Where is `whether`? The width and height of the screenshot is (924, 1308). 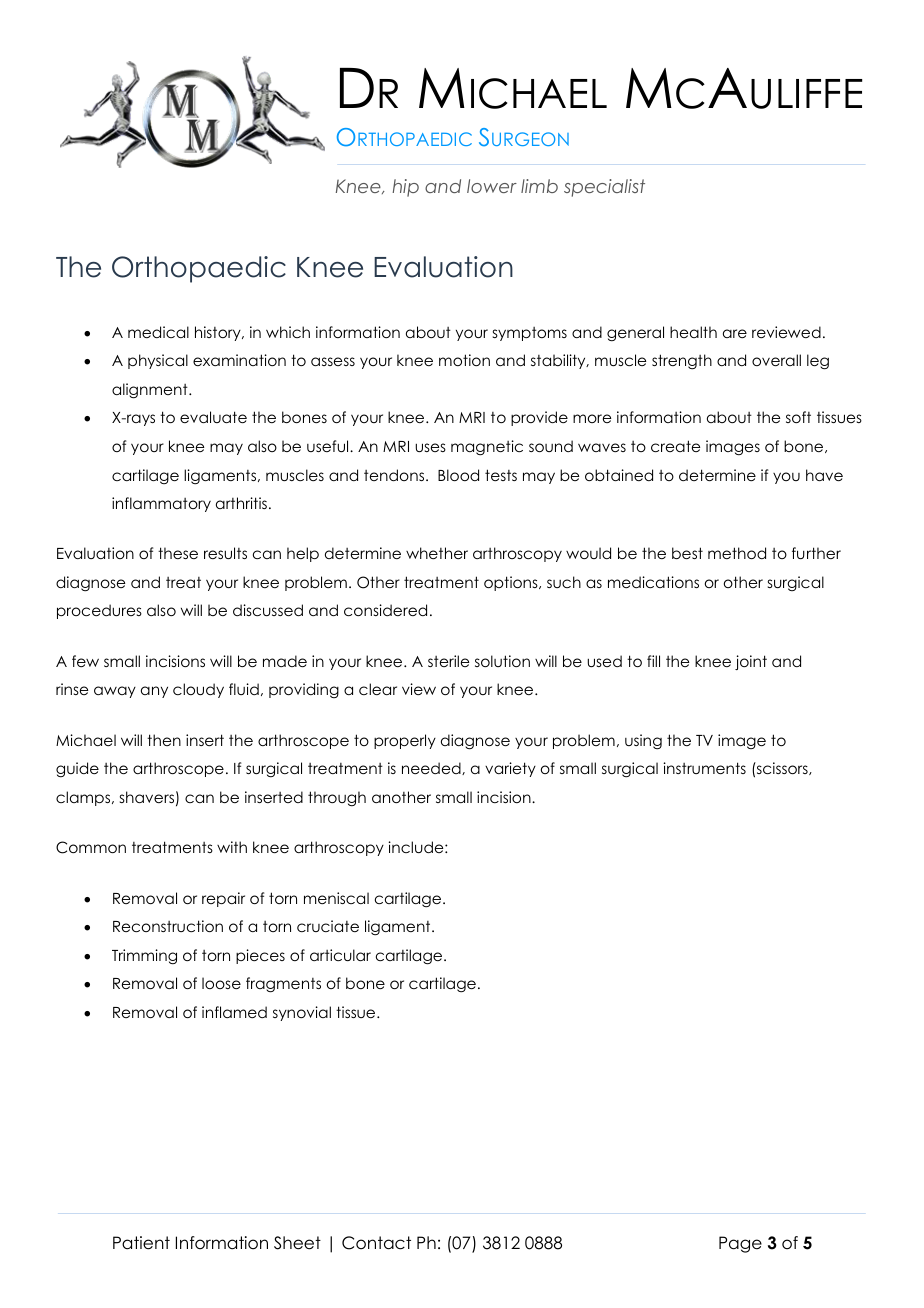
whether is located at coordinates (437, 553).
